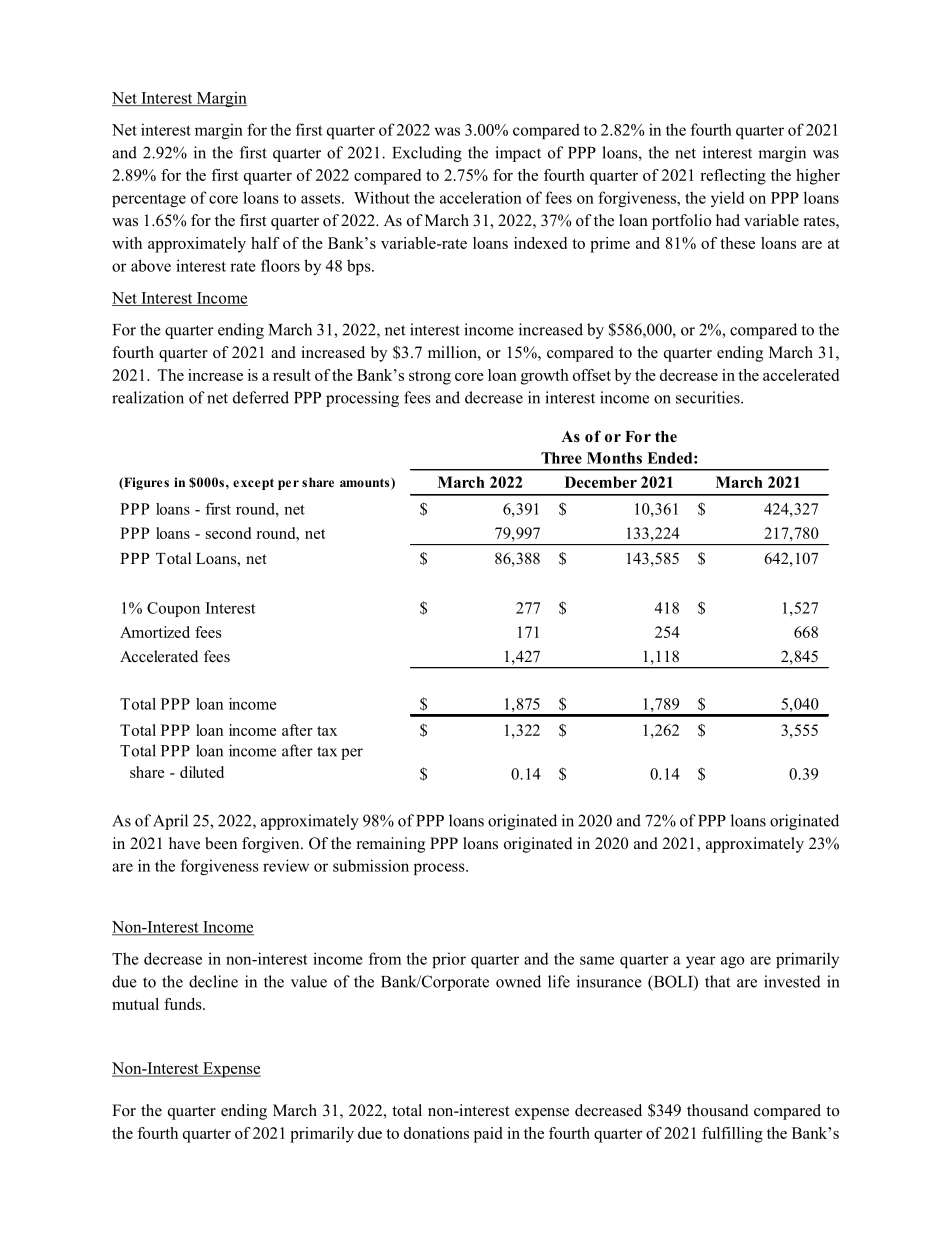 This screenshot has width=952, height=1233. What do you see at coordinates (481, 197) in the screenshot?
I see `acceleration` at bounding box center [481, 197].
